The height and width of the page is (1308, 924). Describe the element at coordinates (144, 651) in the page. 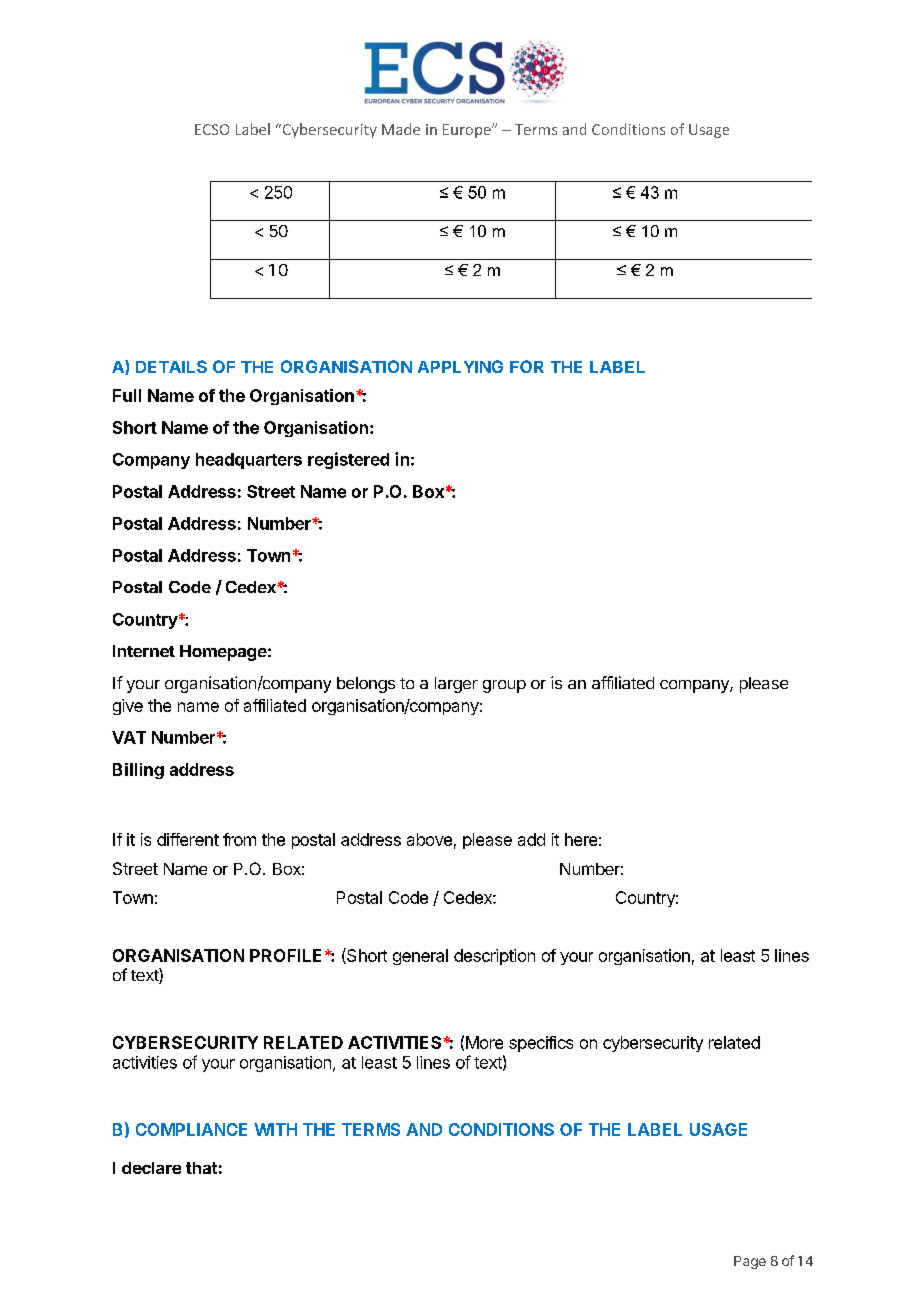

I see `Internet` at that location.
